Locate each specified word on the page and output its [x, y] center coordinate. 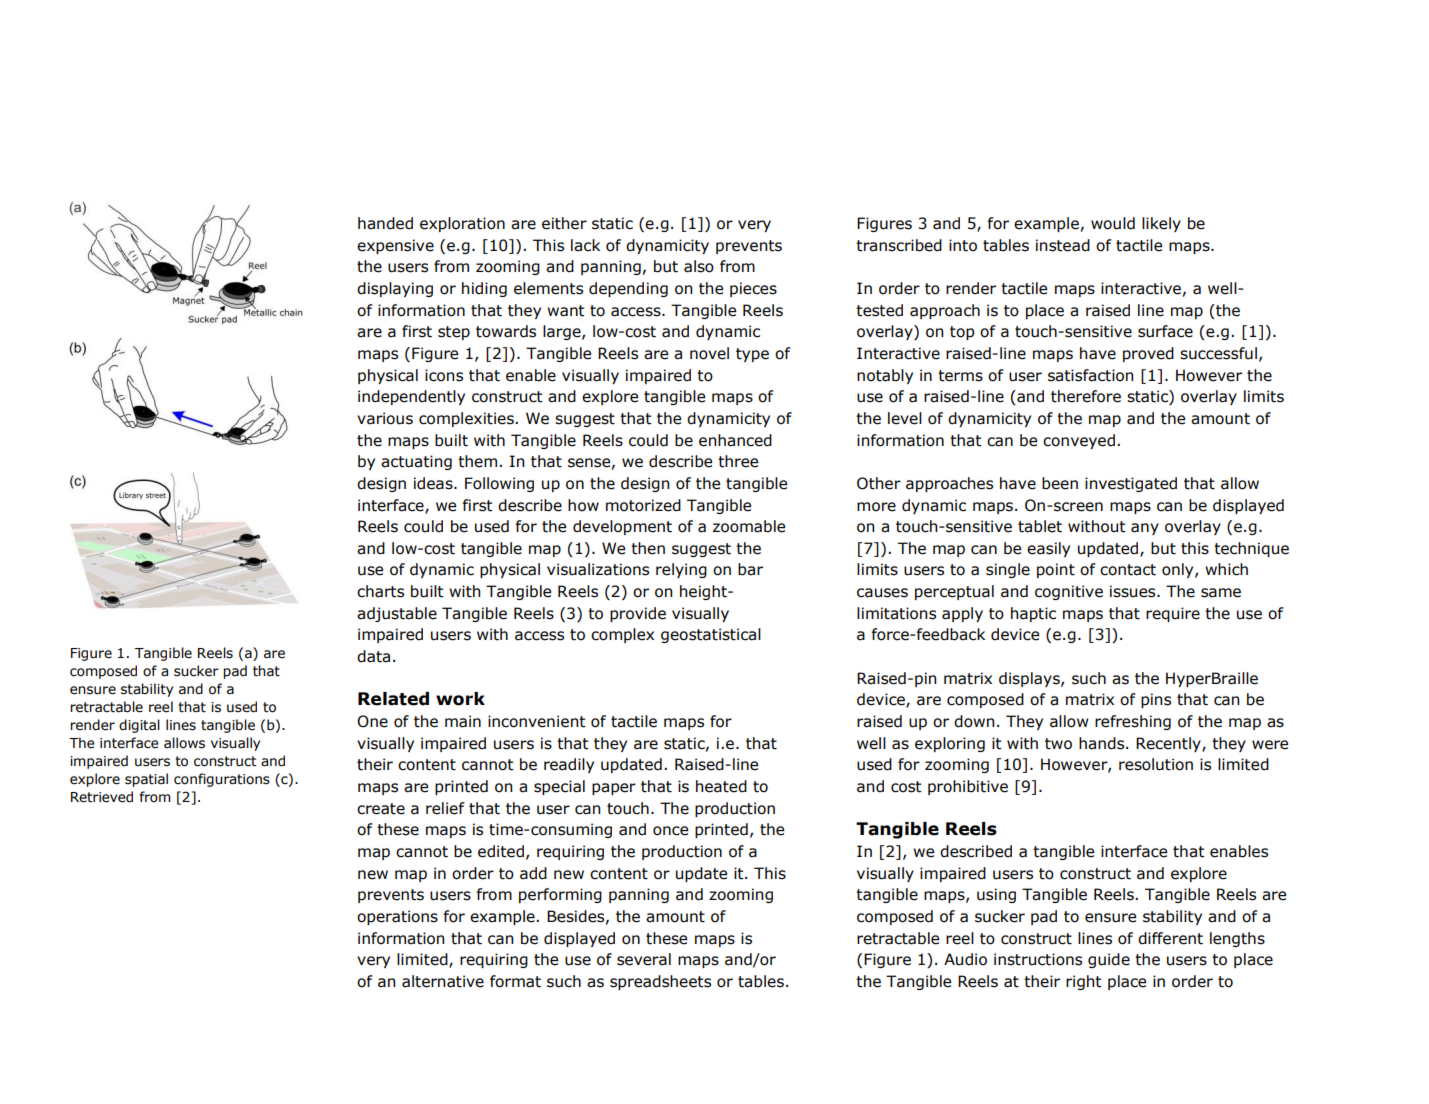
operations [397, 917]
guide [1109, 960]
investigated [1131, 484]
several [644, 959]
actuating [416, 462]
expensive [395, 246]
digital [139, 726]
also [699, 266]
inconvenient [536, 721]
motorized [643, 505]
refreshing [1133, 722]
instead [1063, 245]
